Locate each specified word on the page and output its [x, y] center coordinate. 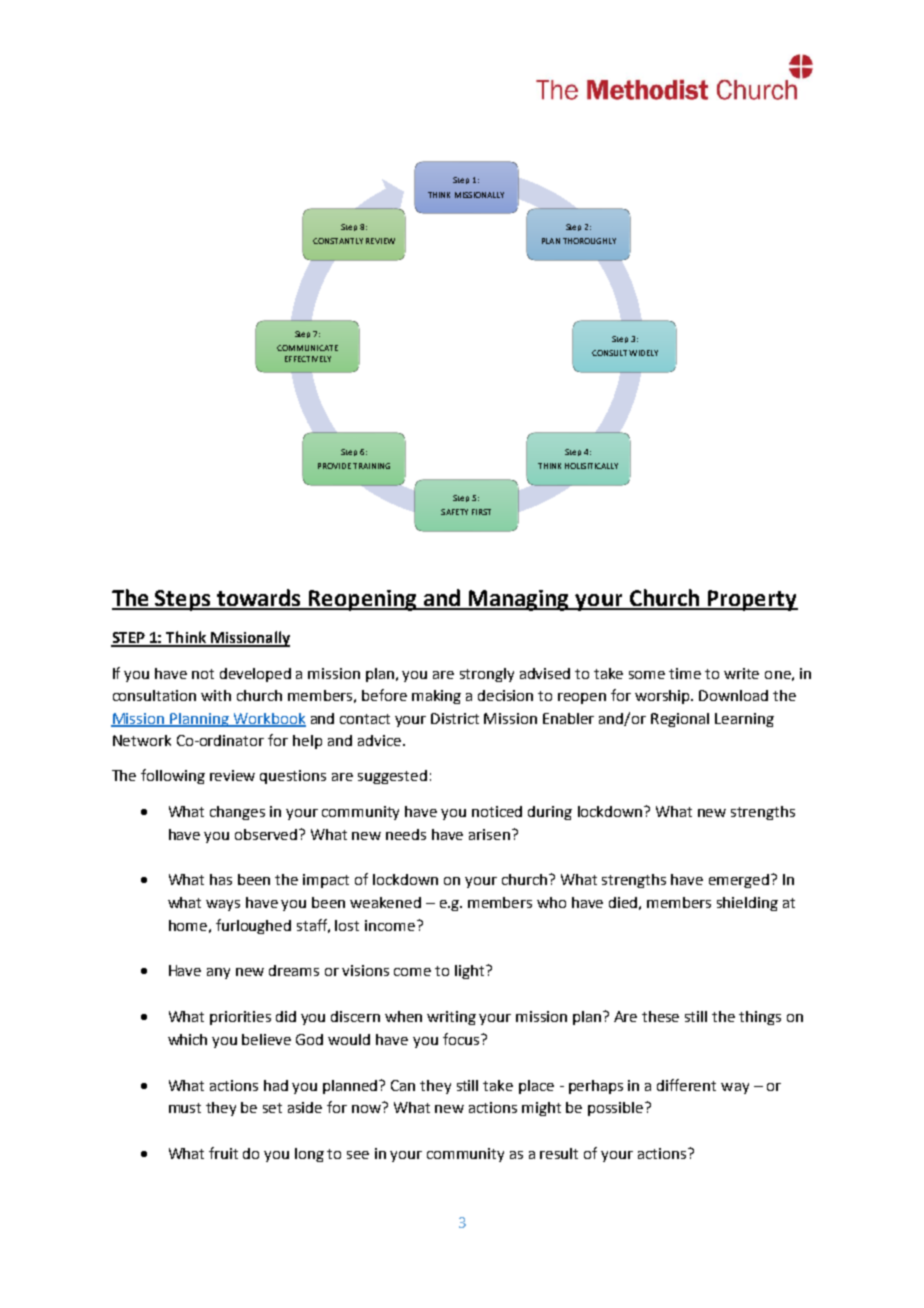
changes [237, 813]
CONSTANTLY [338, 241]
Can [403, 1085]
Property [752, 600]
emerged [740, 881]
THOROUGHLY [589, 241]
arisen [489, 834]
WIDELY [643, 353]
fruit [223, 1153]
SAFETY [454, 512]
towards [259, 599]
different [686, 1085]
